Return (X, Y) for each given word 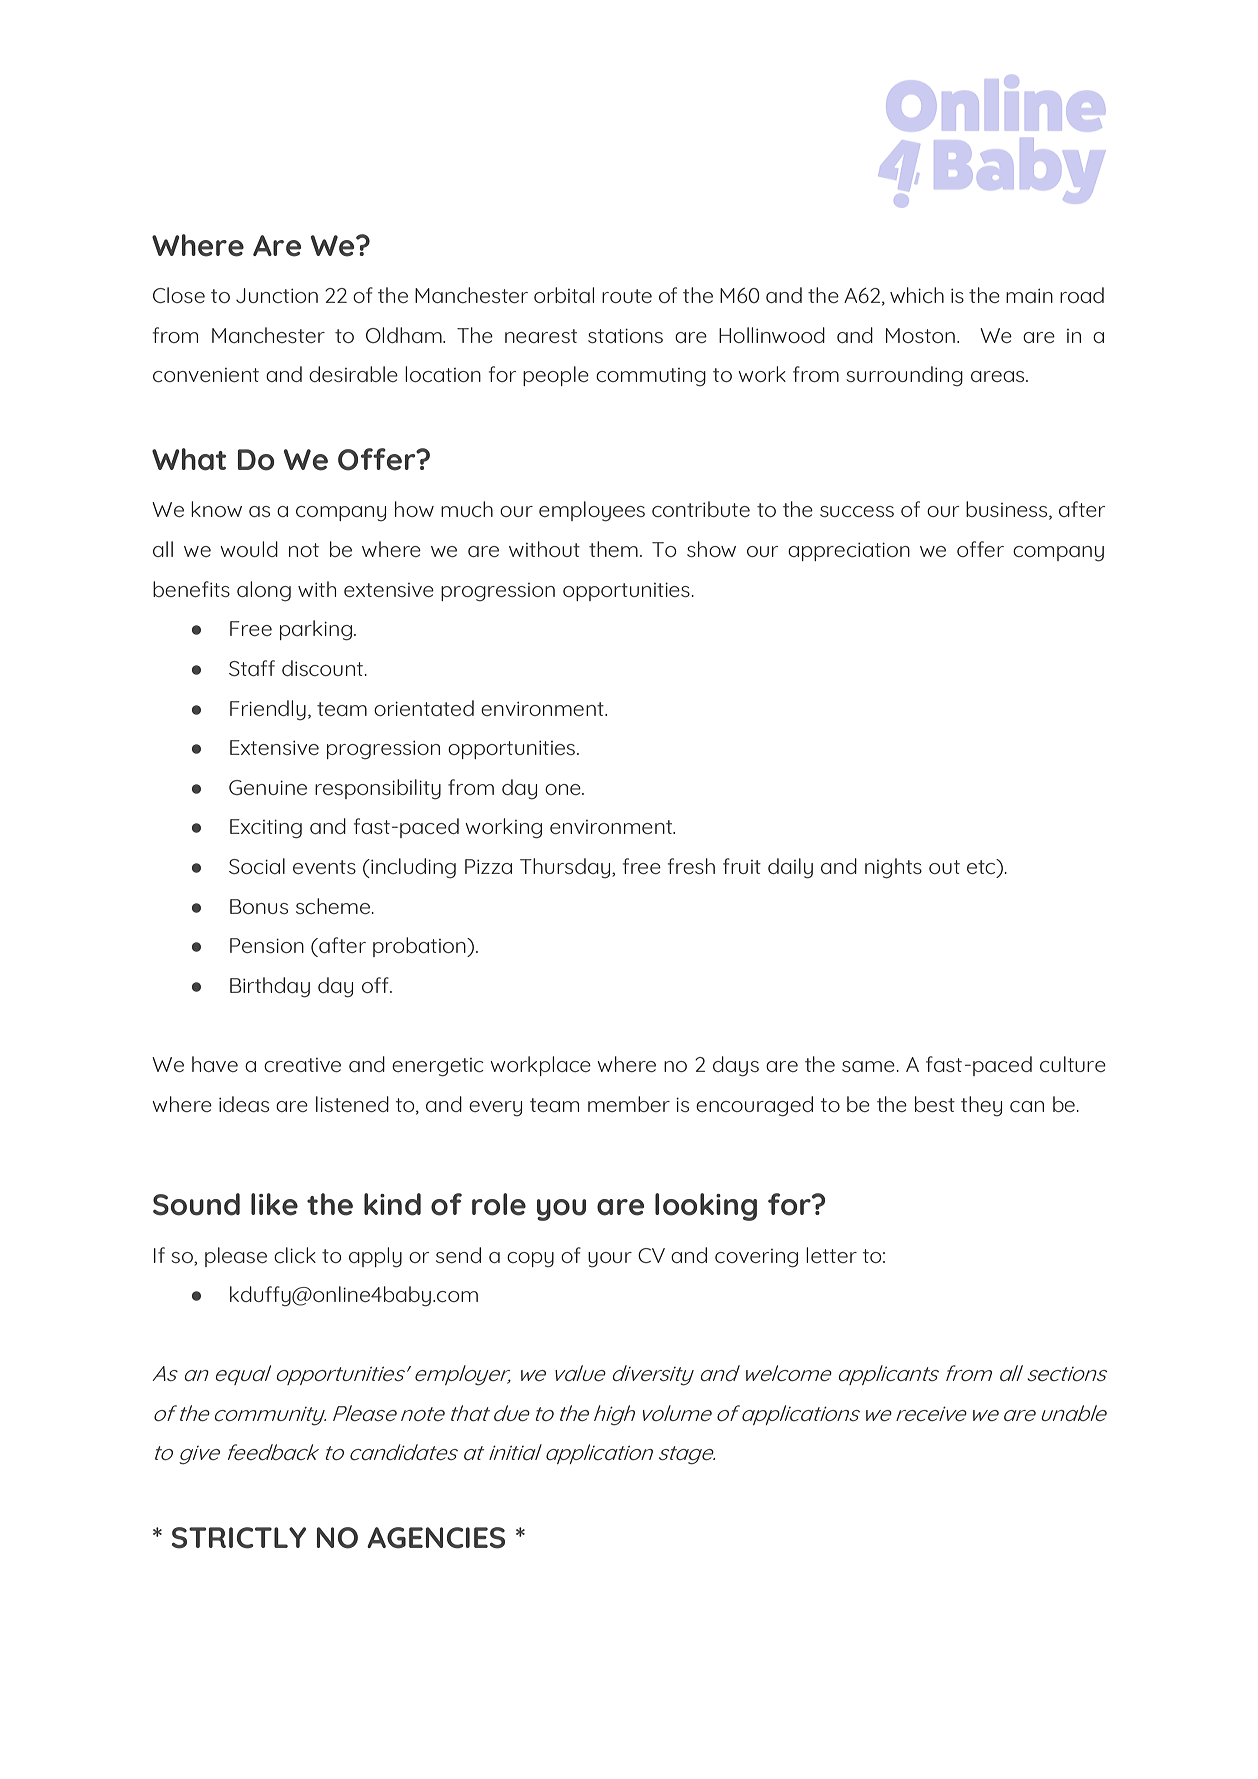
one (564, 789)
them (613, 549)
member (629, 1104)
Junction (277, 295)
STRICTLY (239, 1538)
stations (625, 336)
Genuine (268, 787)
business (1008, 510)
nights (893, 868)
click (295, 1255)
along (264, 591)
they (981, 1106)
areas (999, 376)
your (610, 1260)
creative (302, 1065)
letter (831, 1255)
